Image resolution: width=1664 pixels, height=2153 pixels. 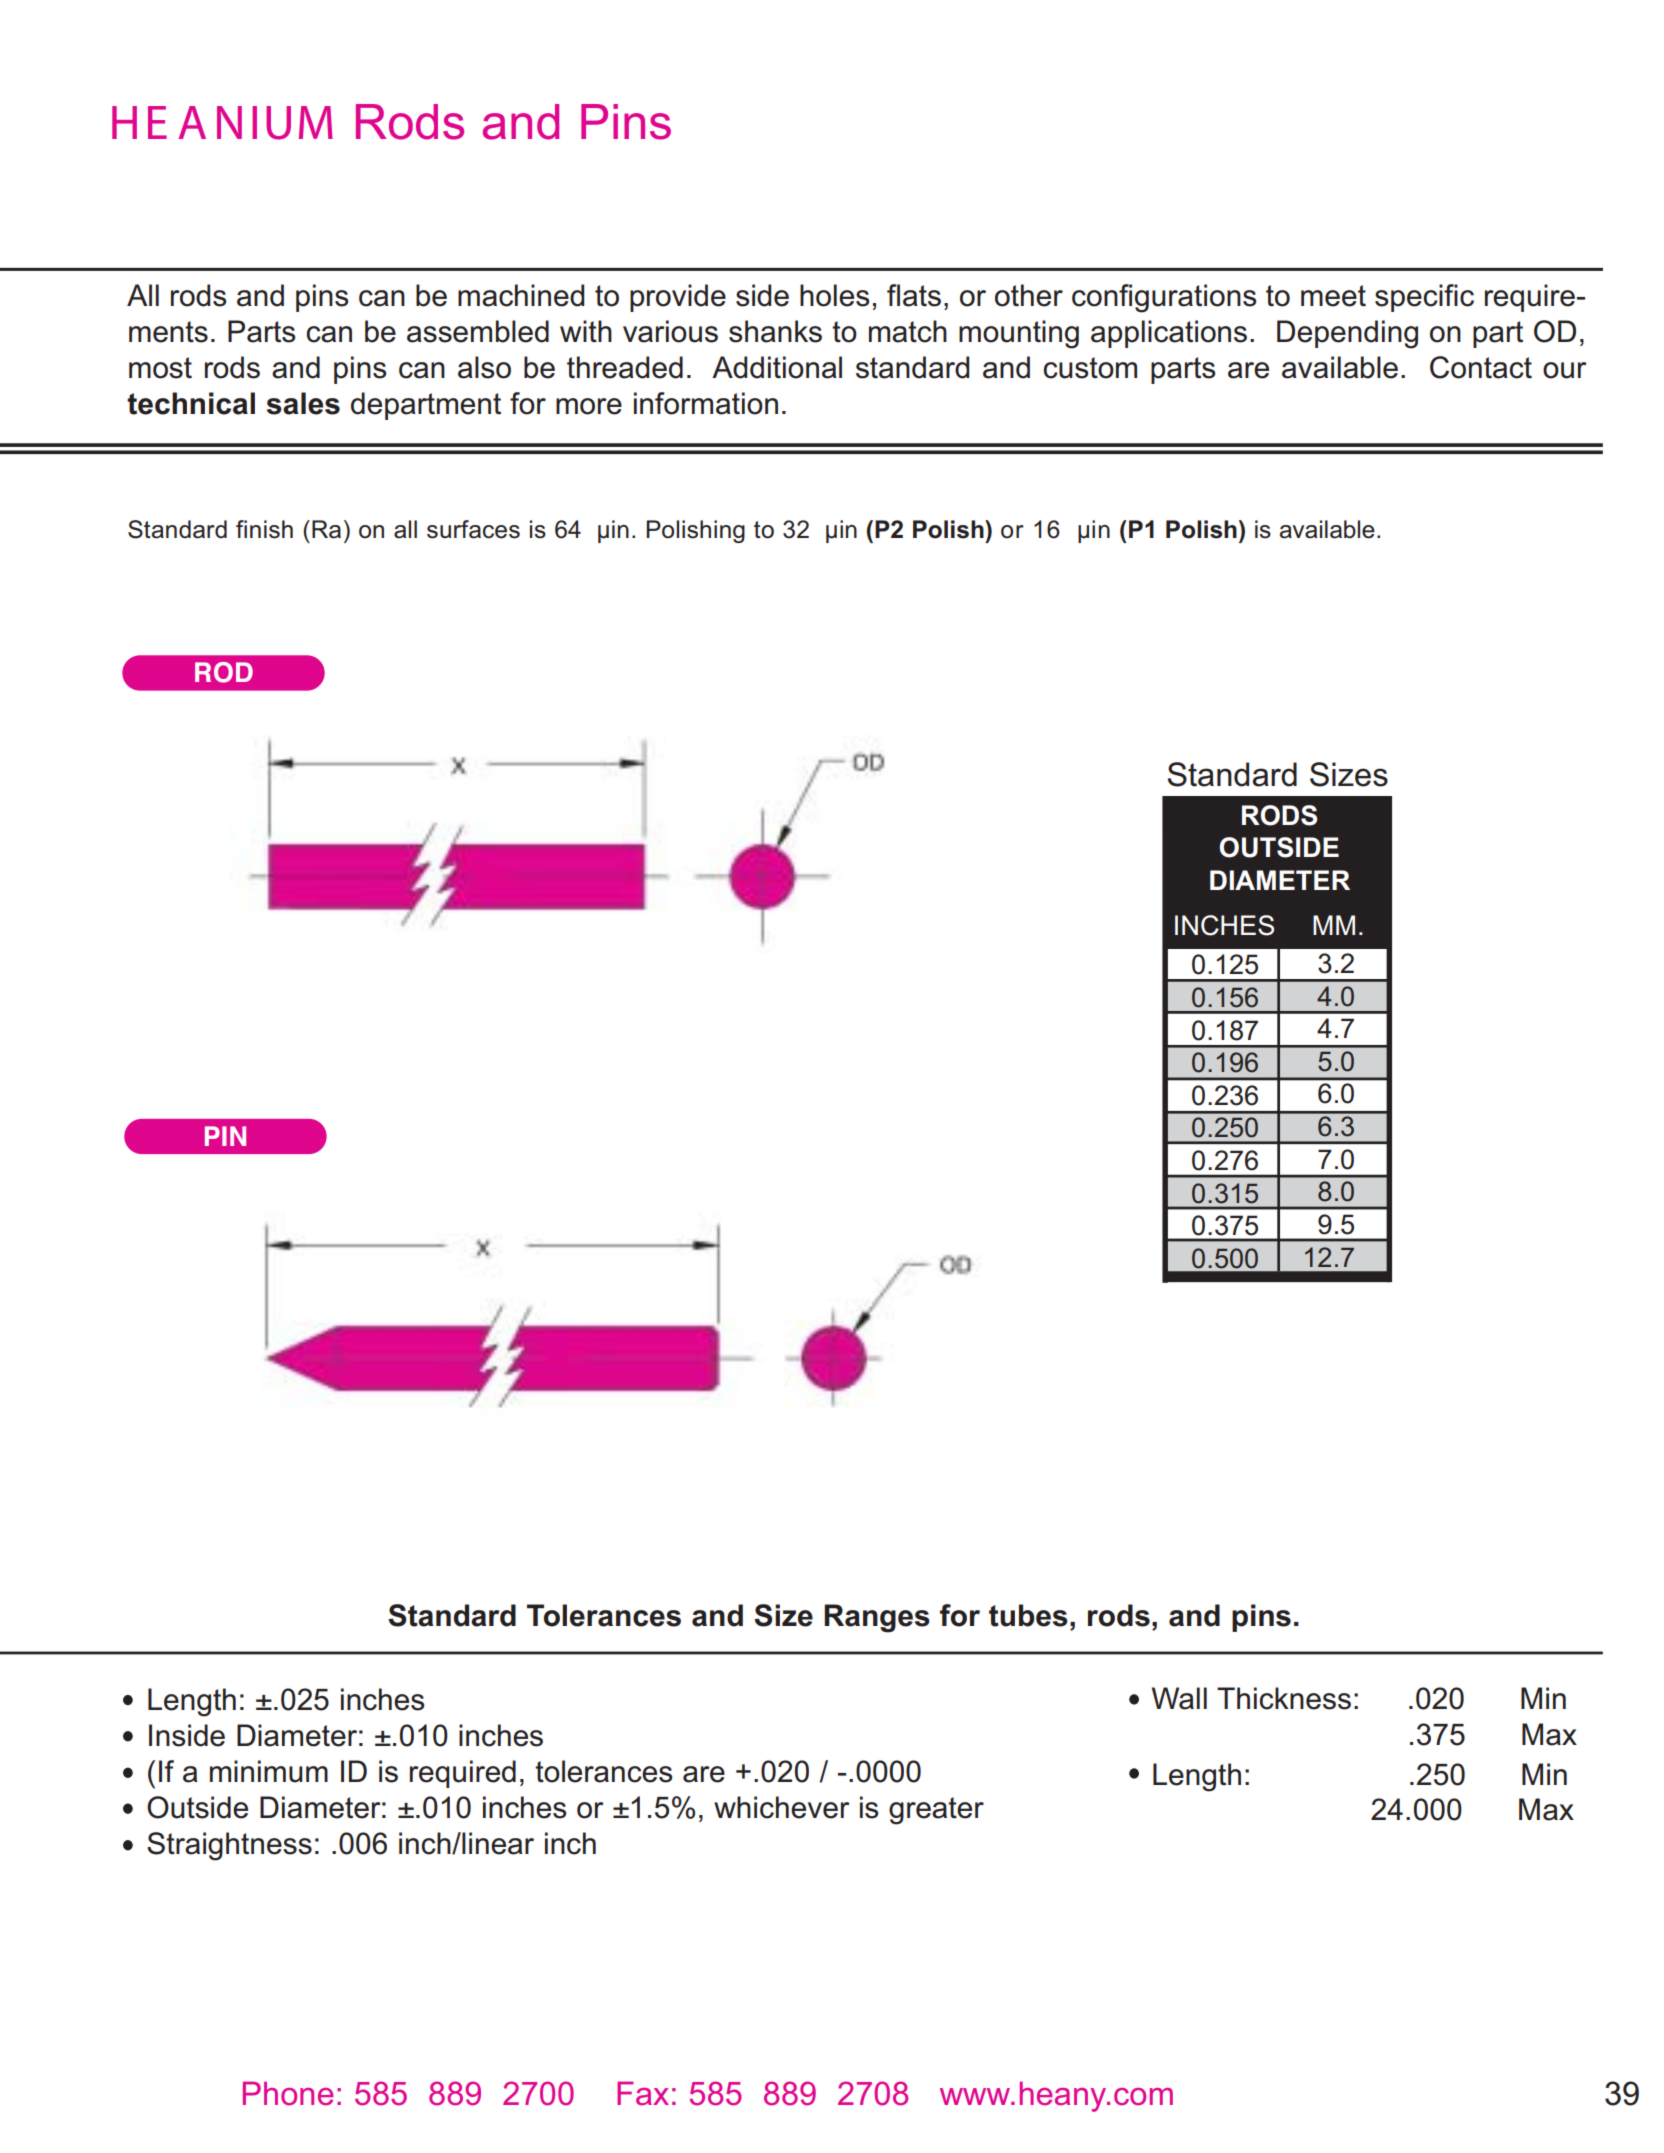 What do you see at coordinates (264, 529) in the document?
I see `finish` at bounding box center [264, 529].
